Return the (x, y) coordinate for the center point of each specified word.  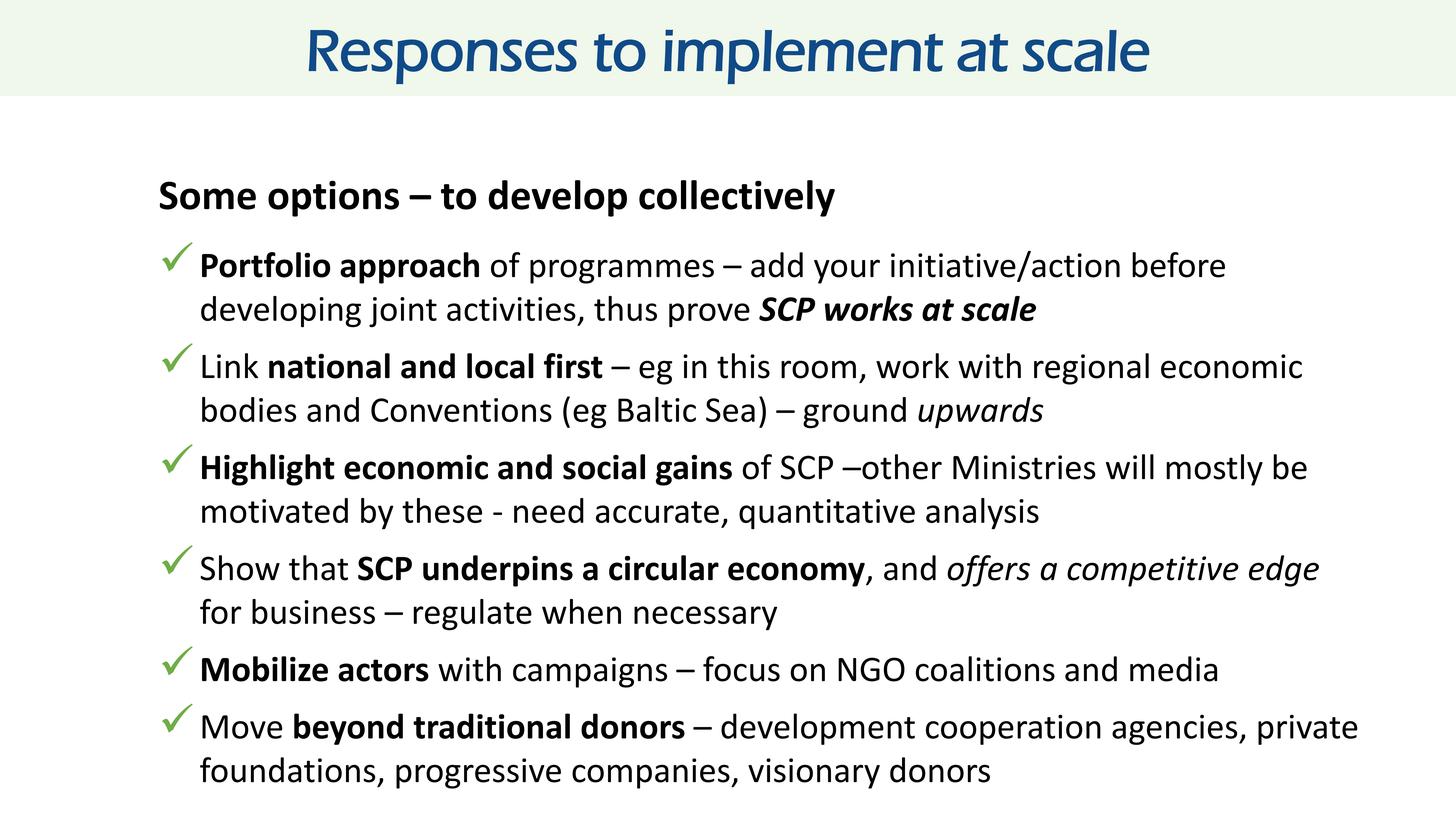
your (847, 271)
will (1130, 466)
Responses (443, 57)
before (1178, 265)
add (777, 265)
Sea (730, 410)
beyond (348, 729)
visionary (814, 773)
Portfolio (266, 265)
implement (803, 57)
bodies (249, 409)
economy (797, 574)
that (318, 568)
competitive (1153, 571)
